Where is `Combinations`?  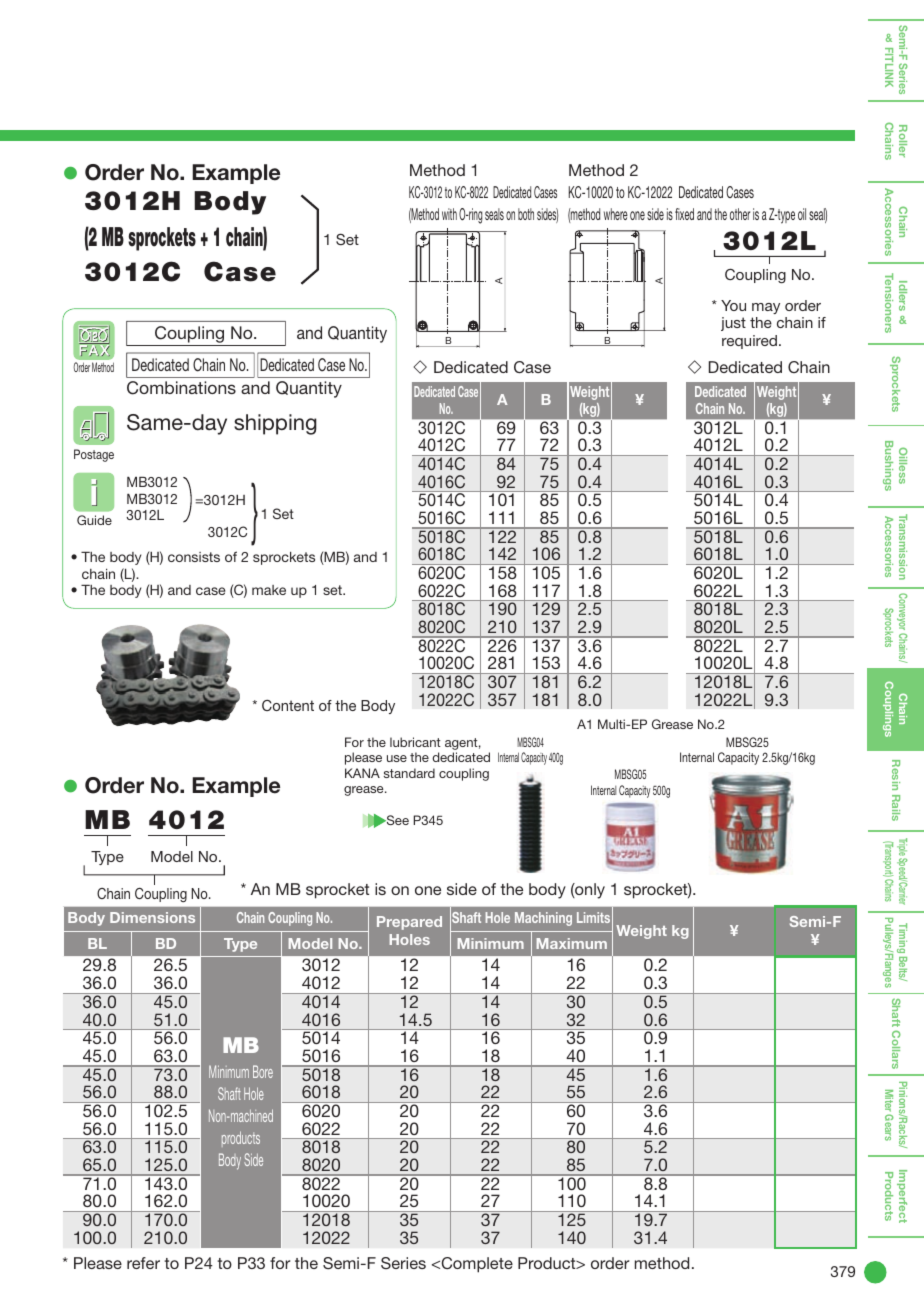
Combinations is located at coordinates (181, 388).
